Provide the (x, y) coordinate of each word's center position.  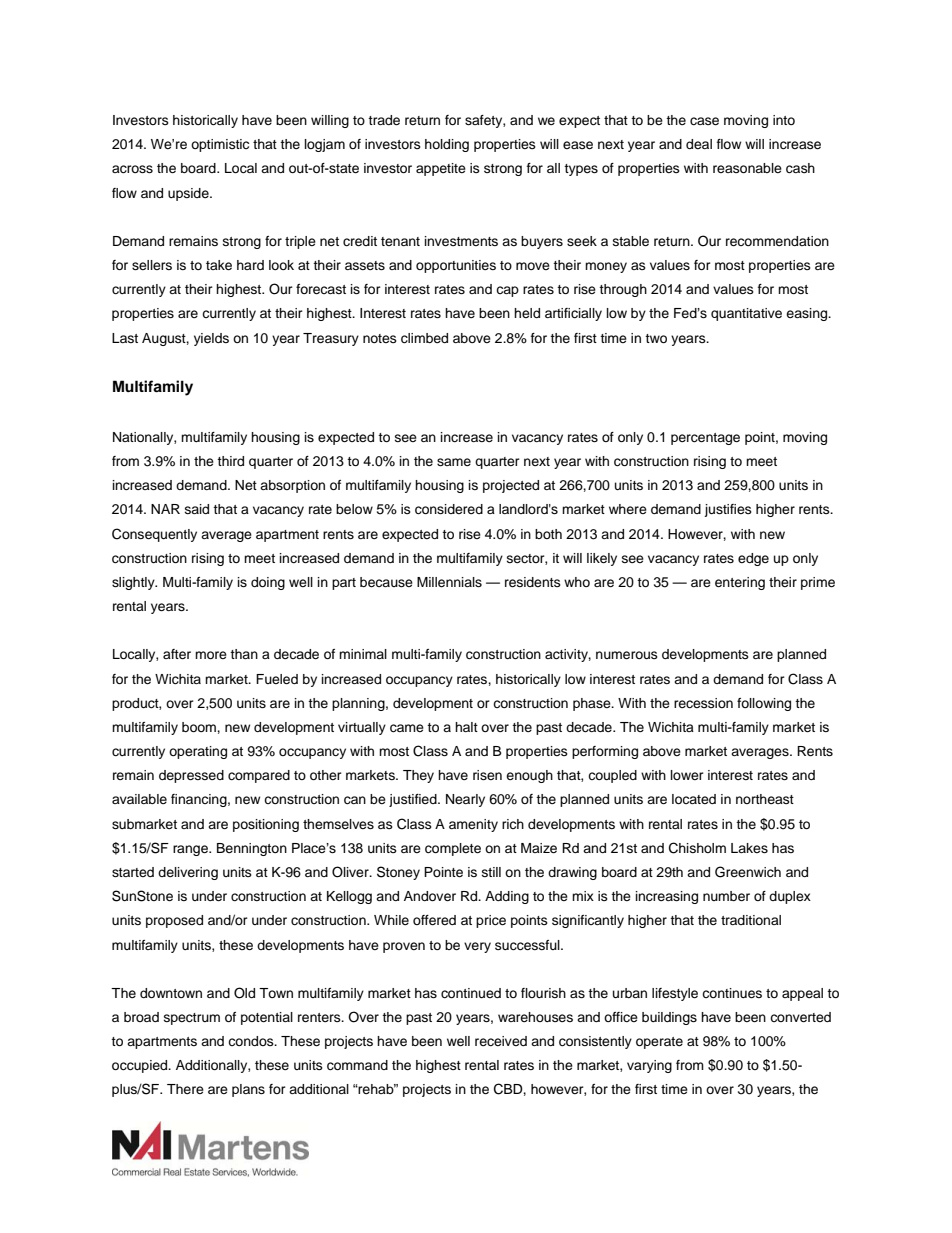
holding (447, 145)
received (501, 1041)
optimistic (220, 145)
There (185, 1089)
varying (649, 1066)
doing (268, 583)
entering (740, 583)
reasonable (747, 168)
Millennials (449, 582)
